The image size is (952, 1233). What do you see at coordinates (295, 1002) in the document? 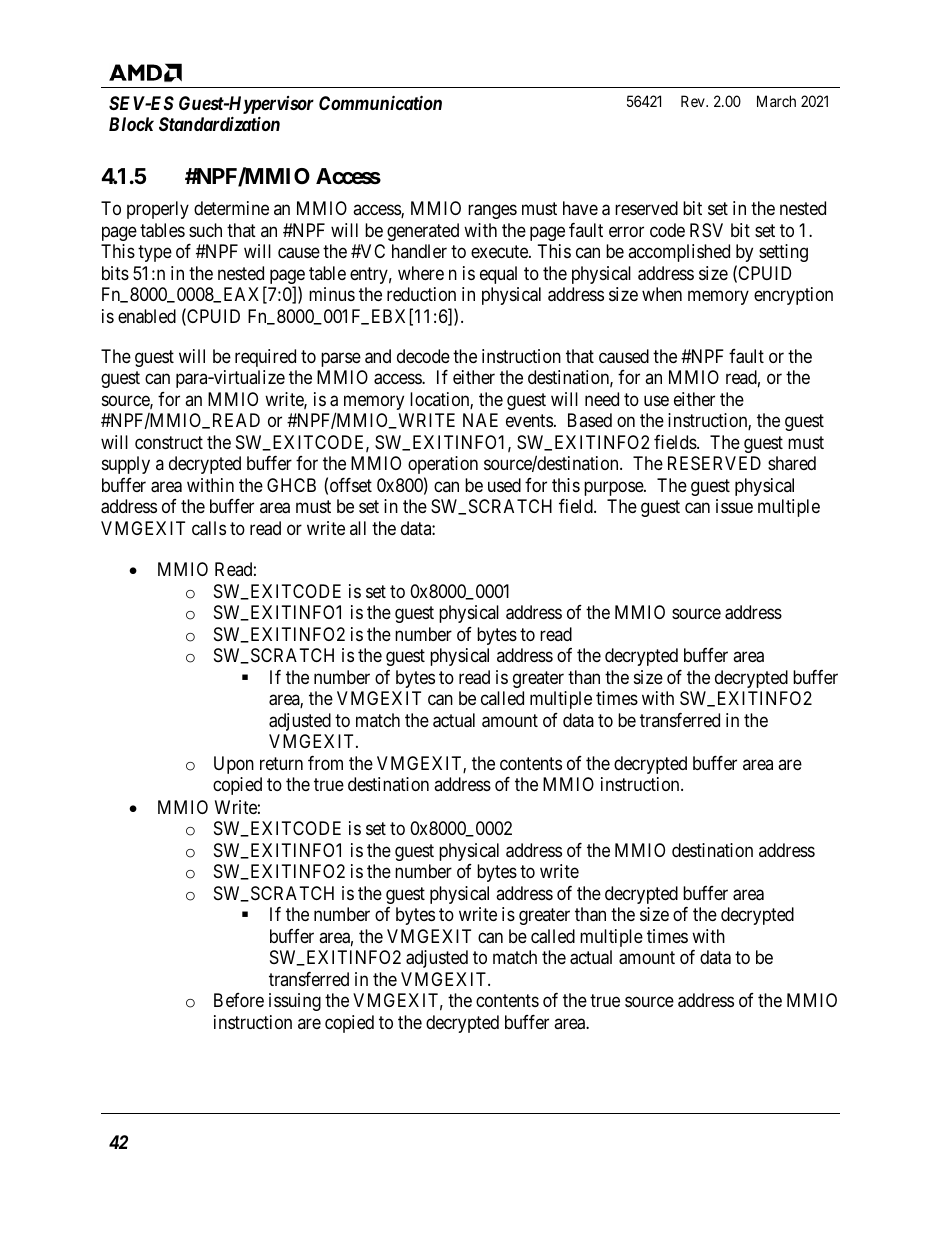
I see `issuing` at bounding box center [295, 1002].
